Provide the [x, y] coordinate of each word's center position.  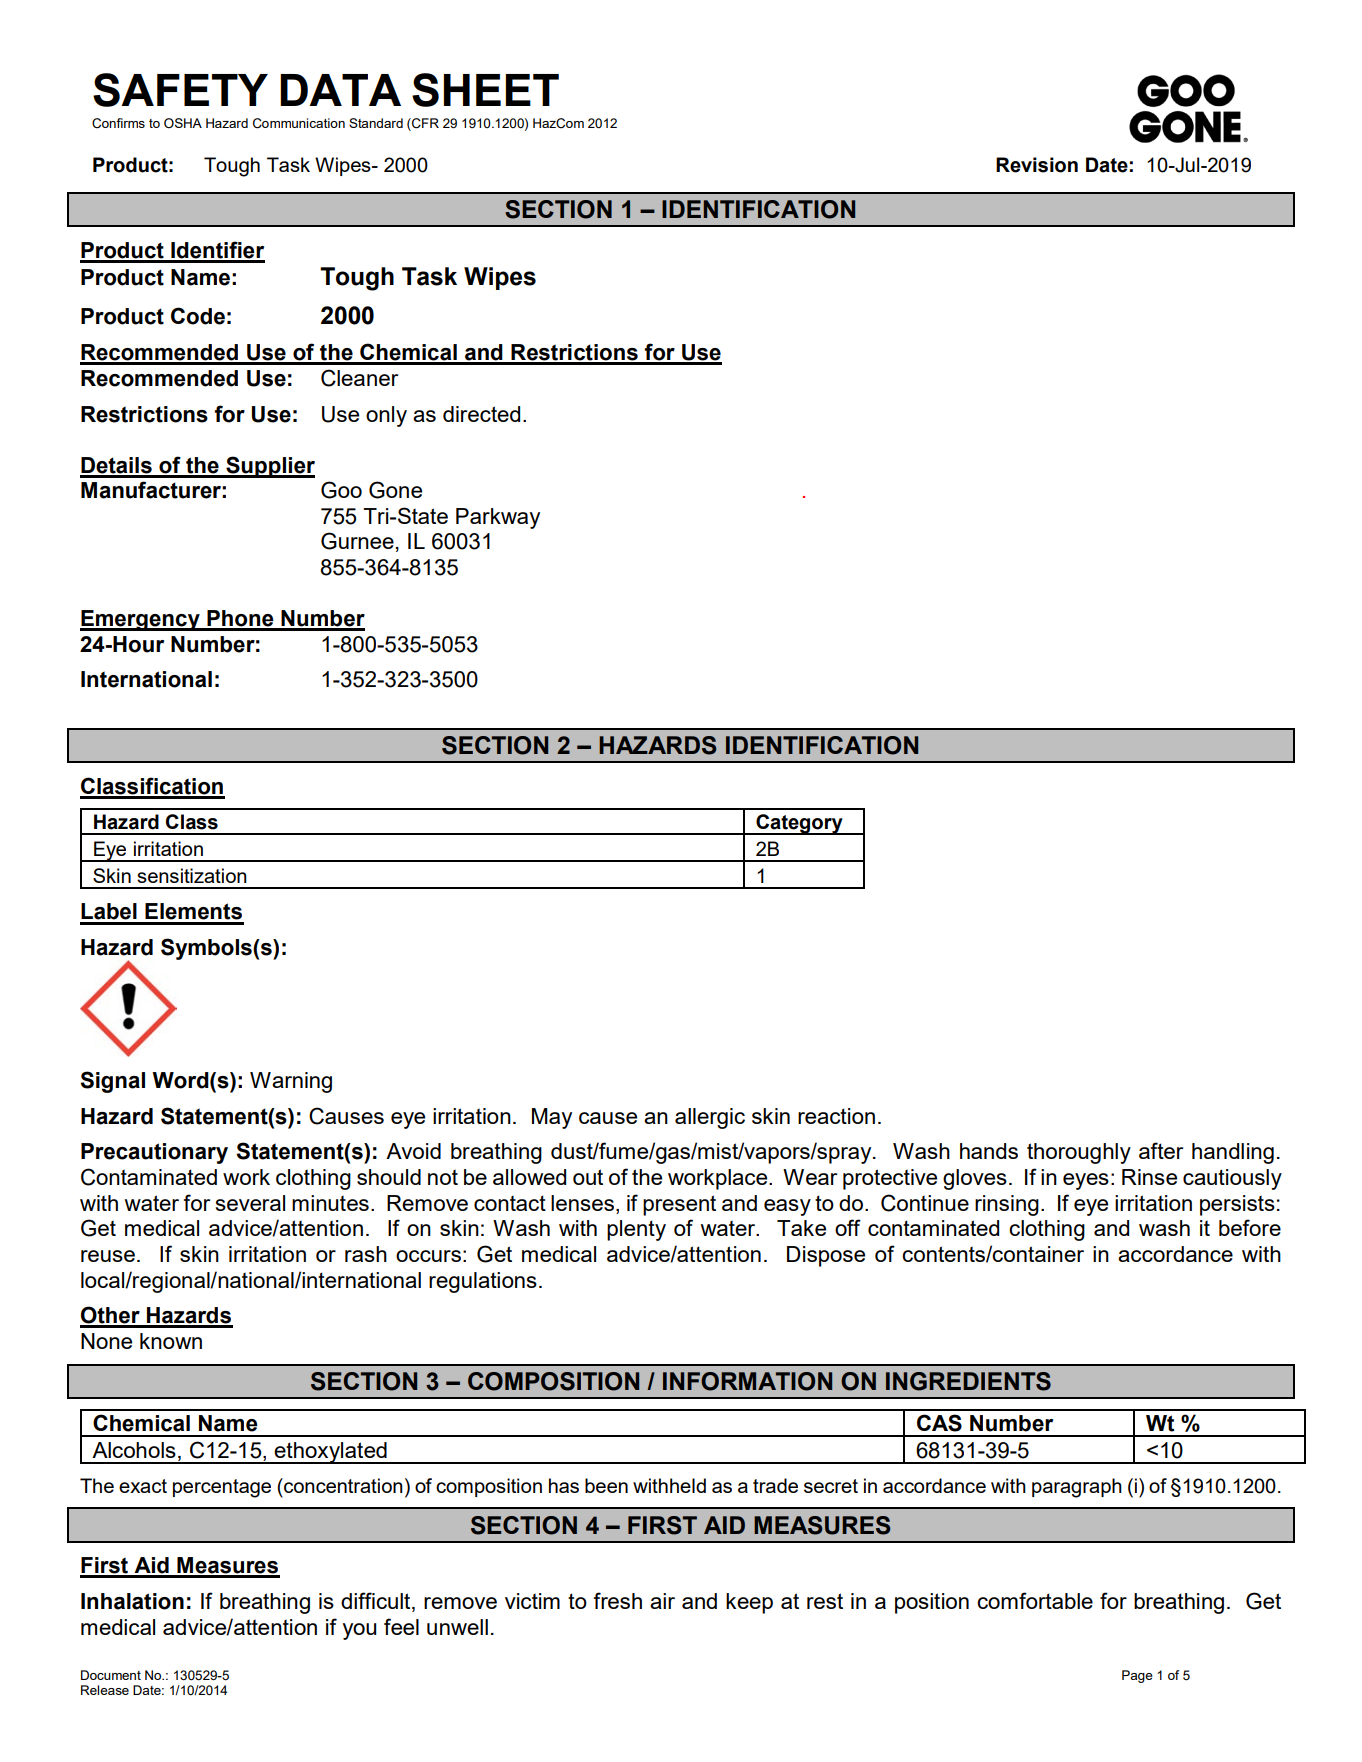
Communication [299, 123]
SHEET [485, 90]
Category [799, 824]
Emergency [141, 620]
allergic [710, 1118]
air [662, 1601]
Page [1137, 1676]
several [250, 1203]
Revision [1037, 165]
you [359, 1631]
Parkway [498, 518]
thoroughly [1079, 1153]
